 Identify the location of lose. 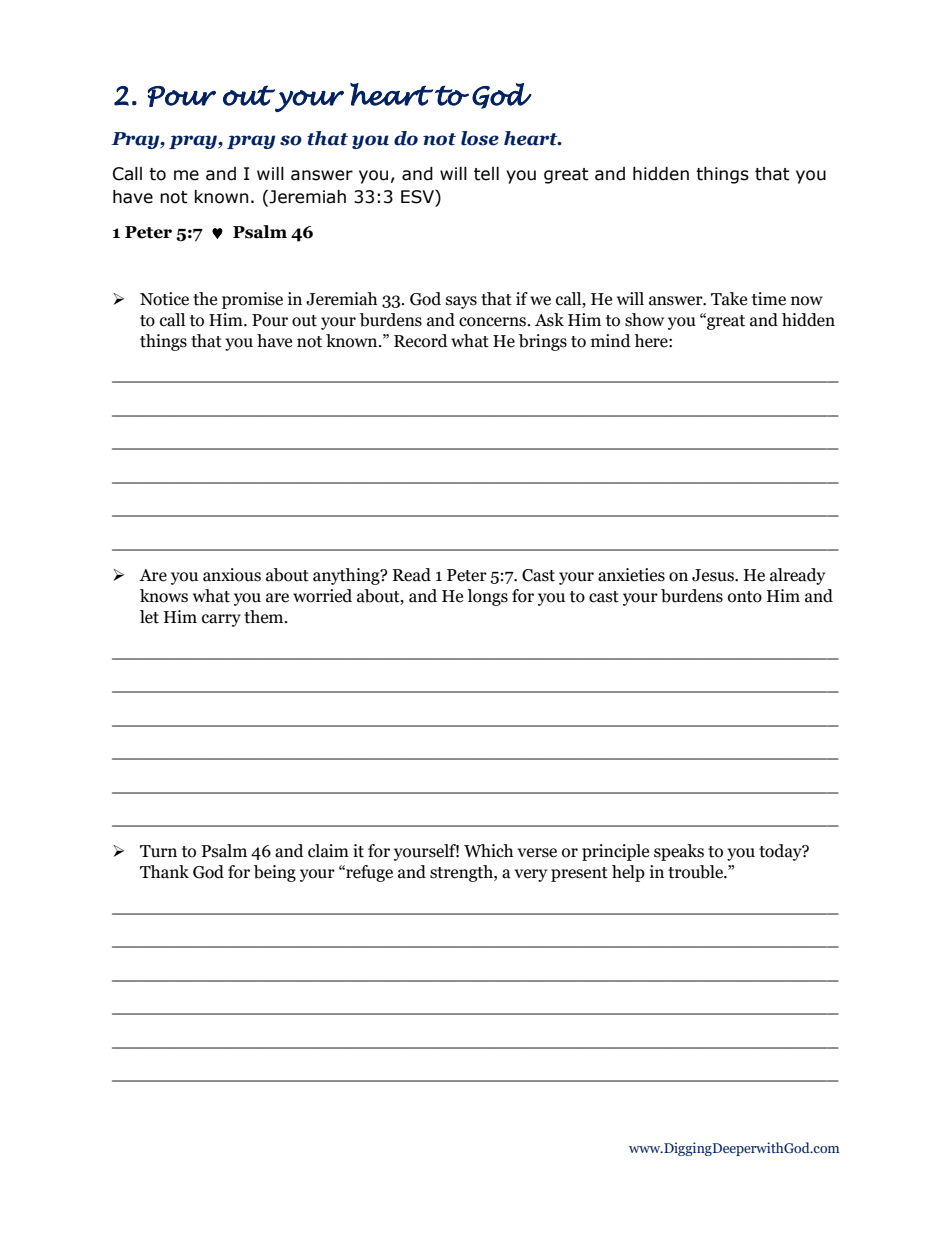
(480, 138).
